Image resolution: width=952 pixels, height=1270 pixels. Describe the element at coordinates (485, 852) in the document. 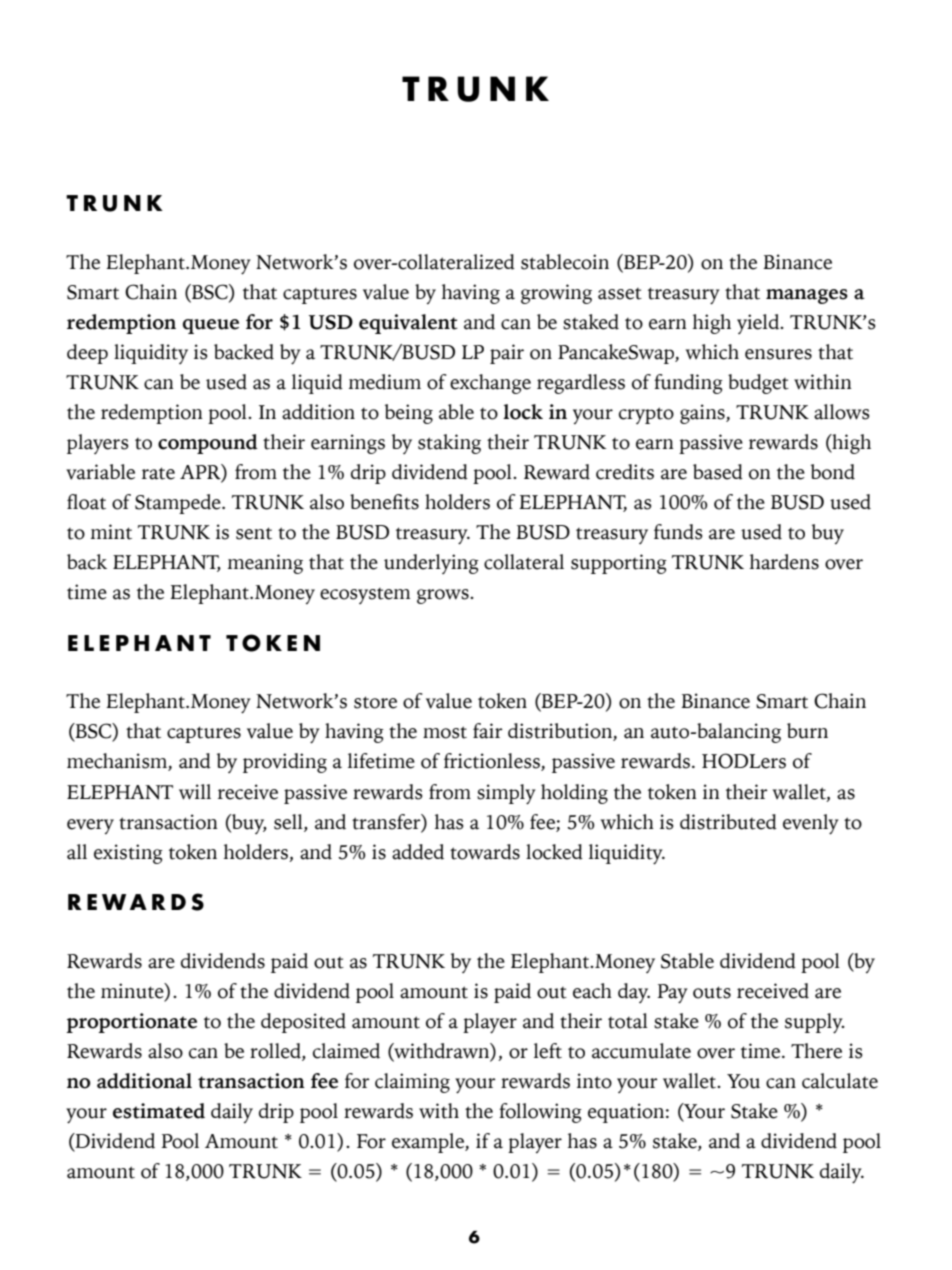

I see `towards` at that location.
